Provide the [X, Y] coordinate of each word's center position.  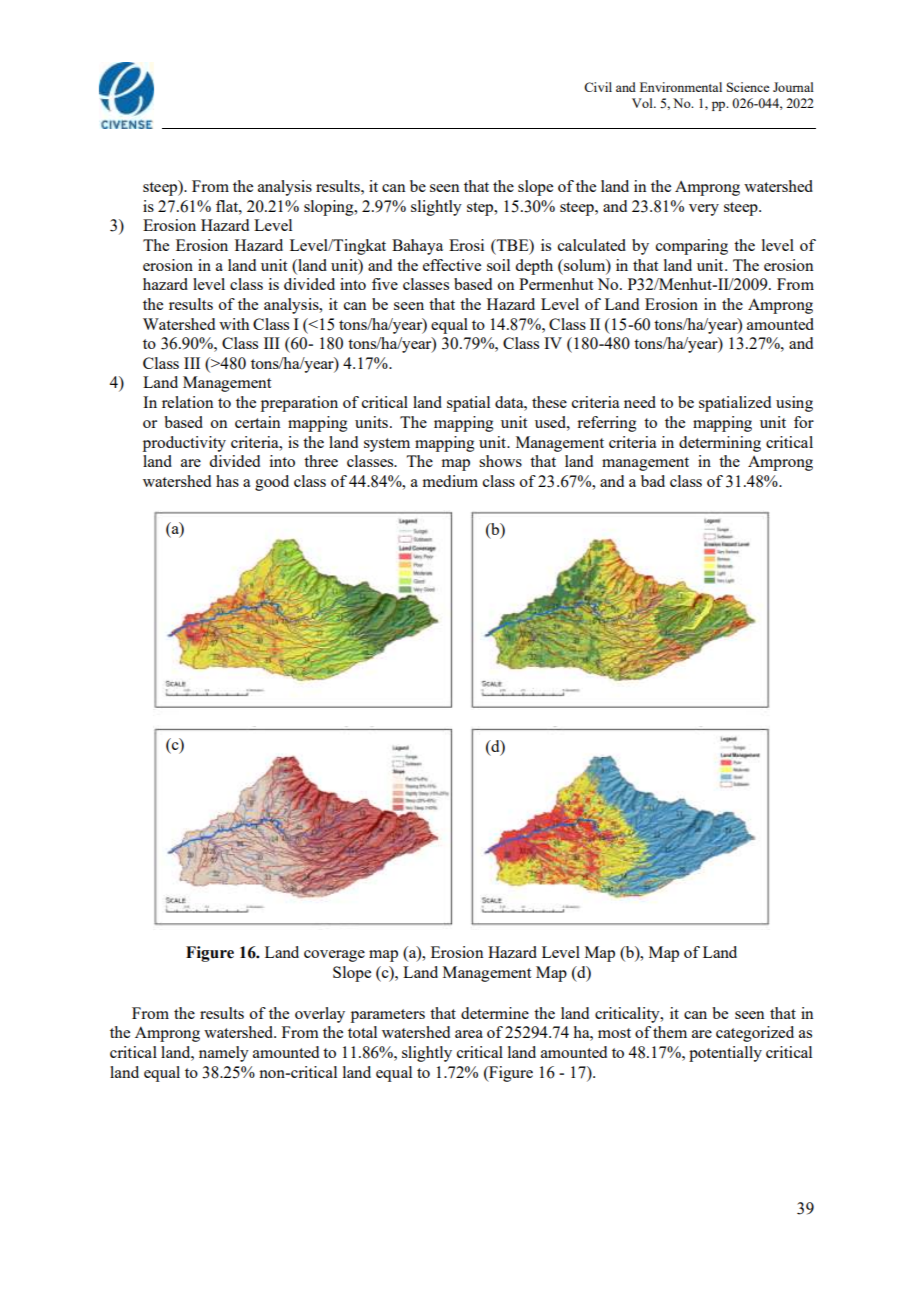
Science [748, 87]
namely [224, 1054]
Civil [598, 87]
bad [653, 481]
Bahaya [417, 247]
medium [450, 481]
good [272, 483]
